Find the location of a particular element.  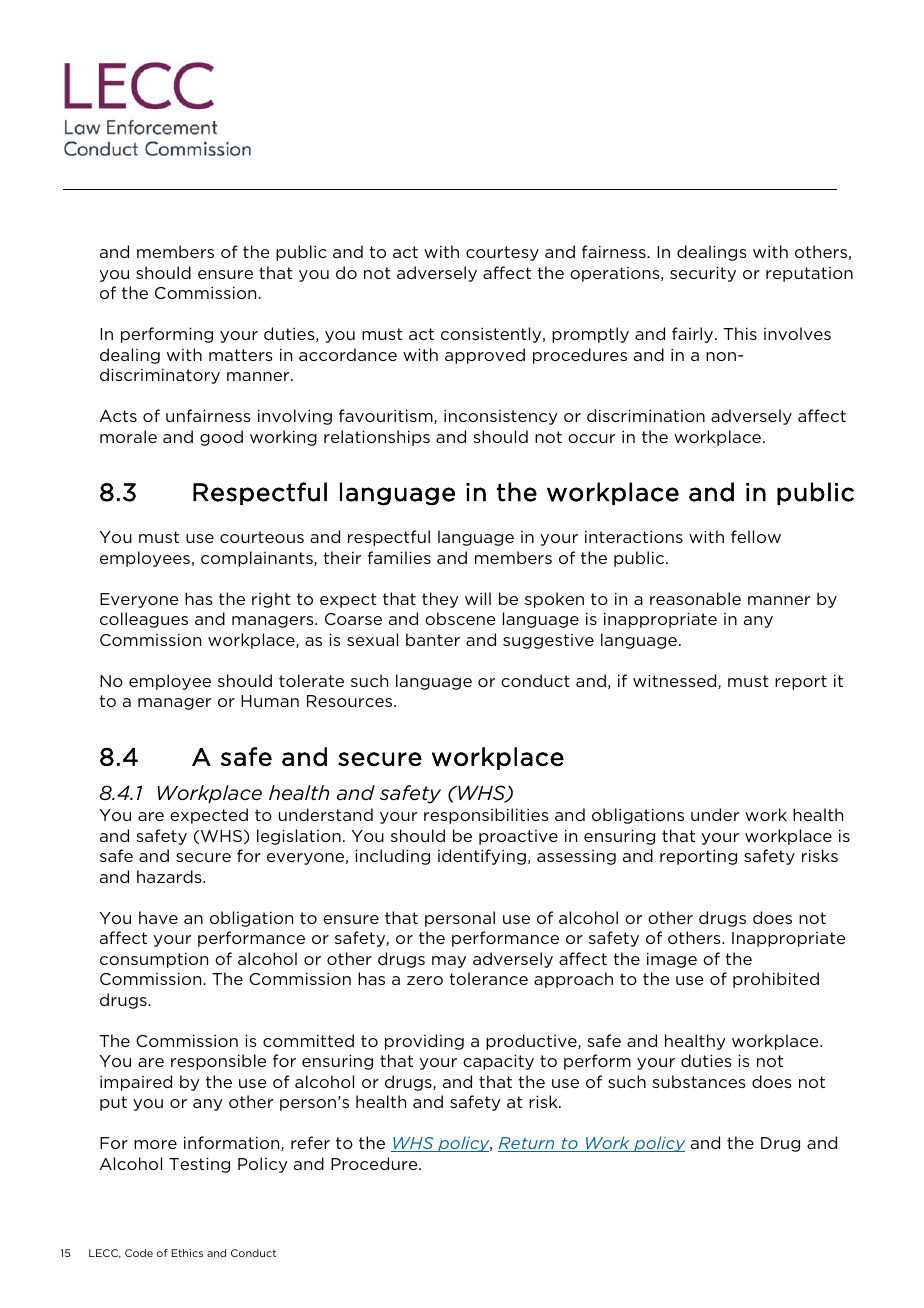

courteous is located at coordinates (262, 537).
